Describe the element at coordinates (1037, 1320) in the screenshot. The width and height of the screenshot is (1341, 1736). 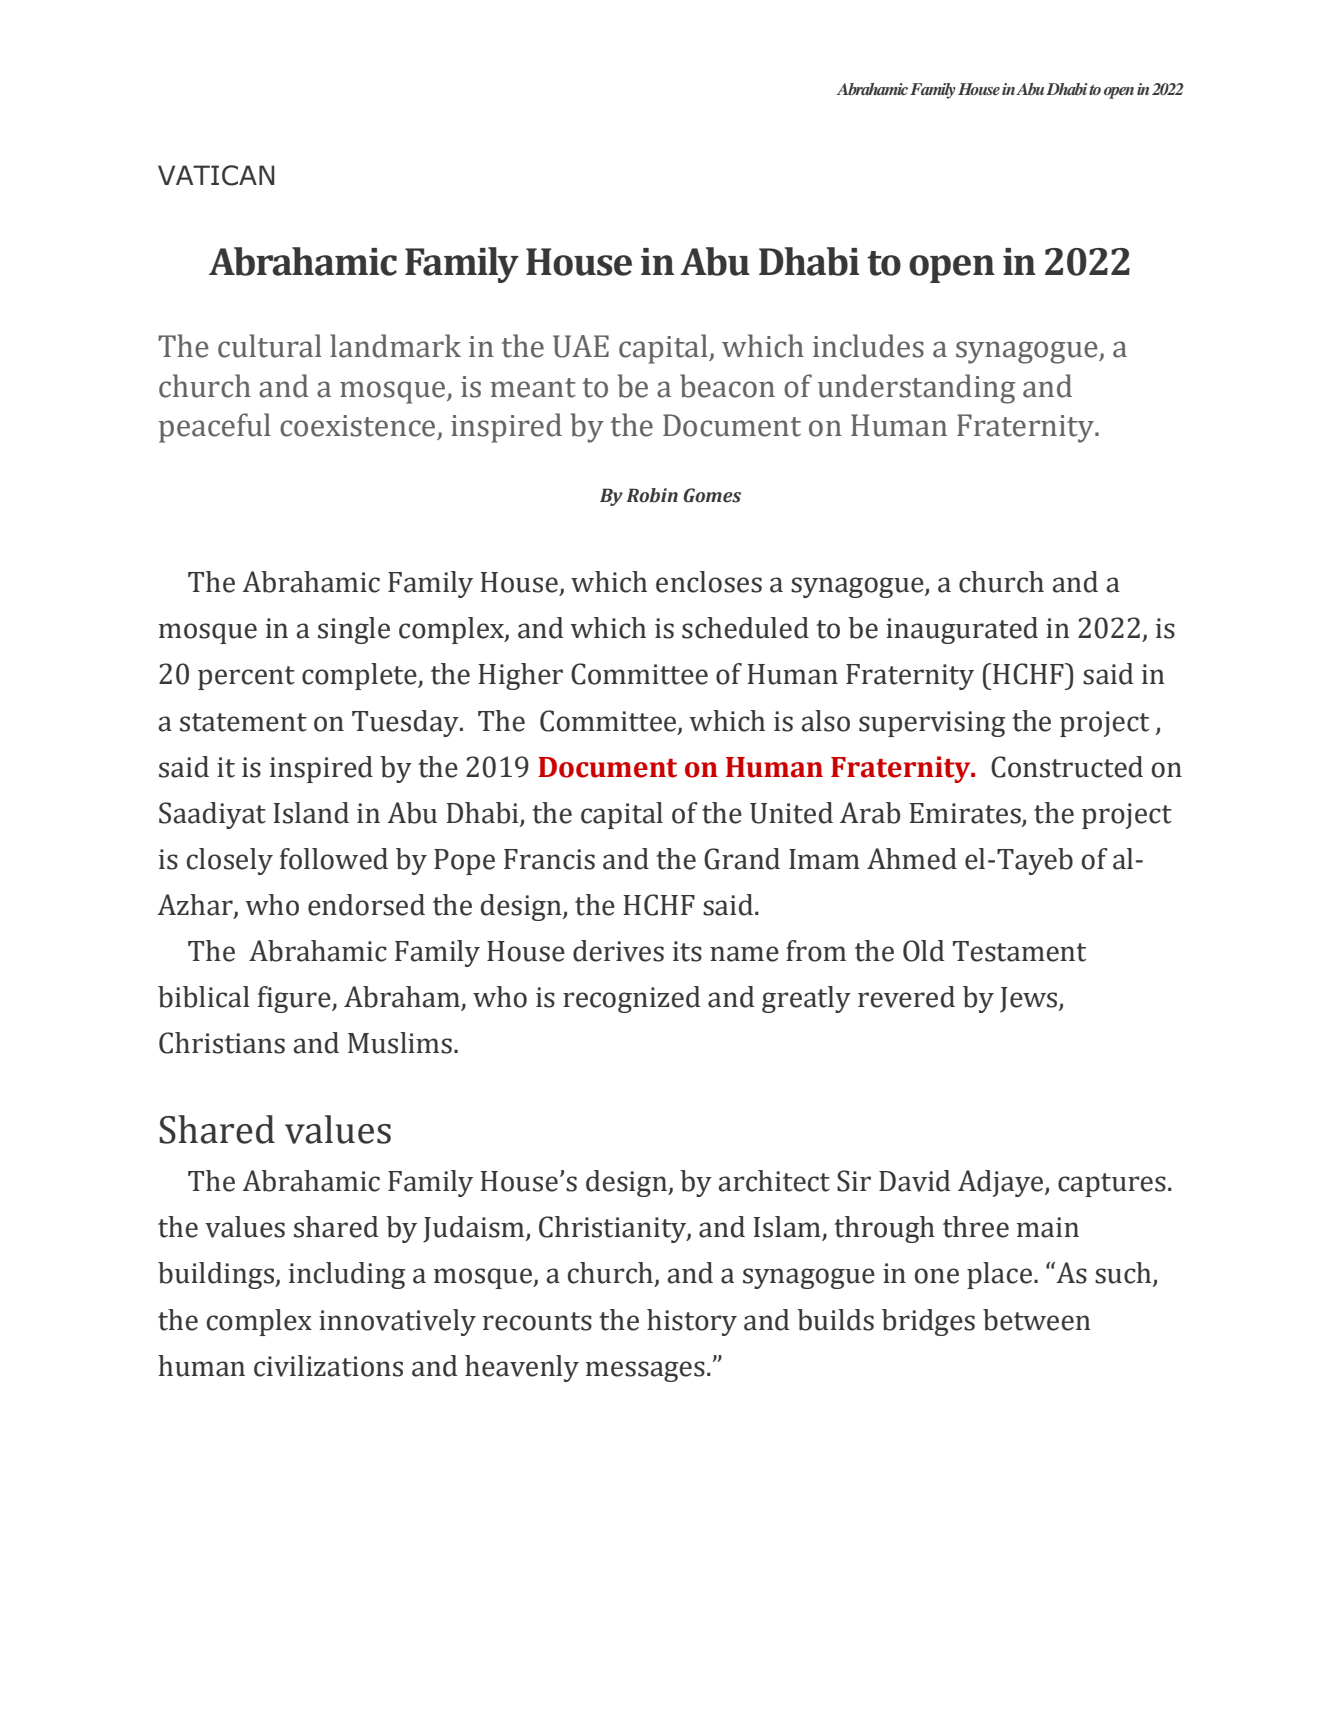
I see `between` at that location.
